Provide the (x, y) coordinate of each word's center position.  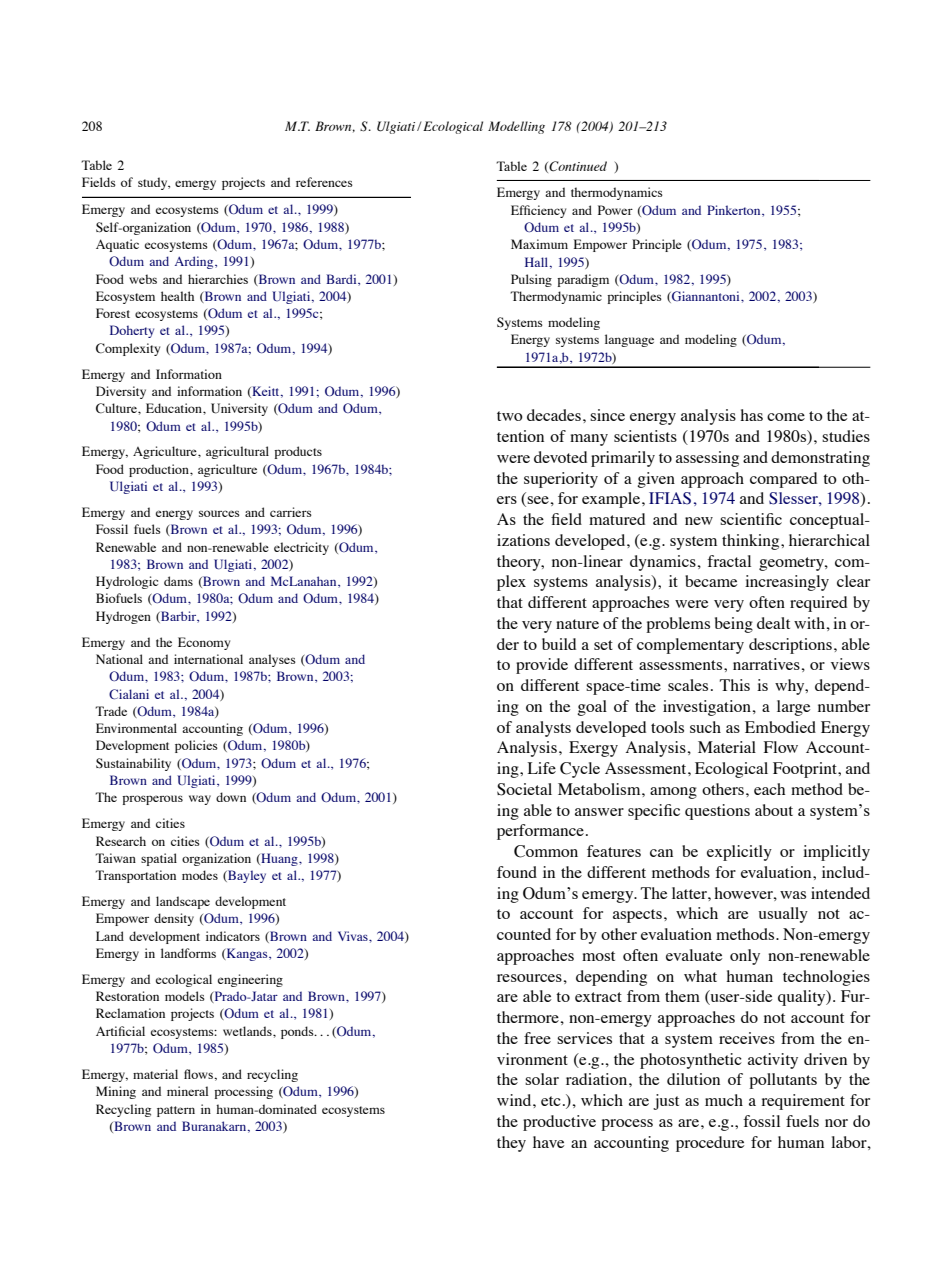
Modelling (516, 127)
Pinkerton (735, 211)
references (324, 182)
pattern (176, 1111)
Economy (204, 643)
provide (542, 666)
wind (515, 1100)
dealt (773, 623)
